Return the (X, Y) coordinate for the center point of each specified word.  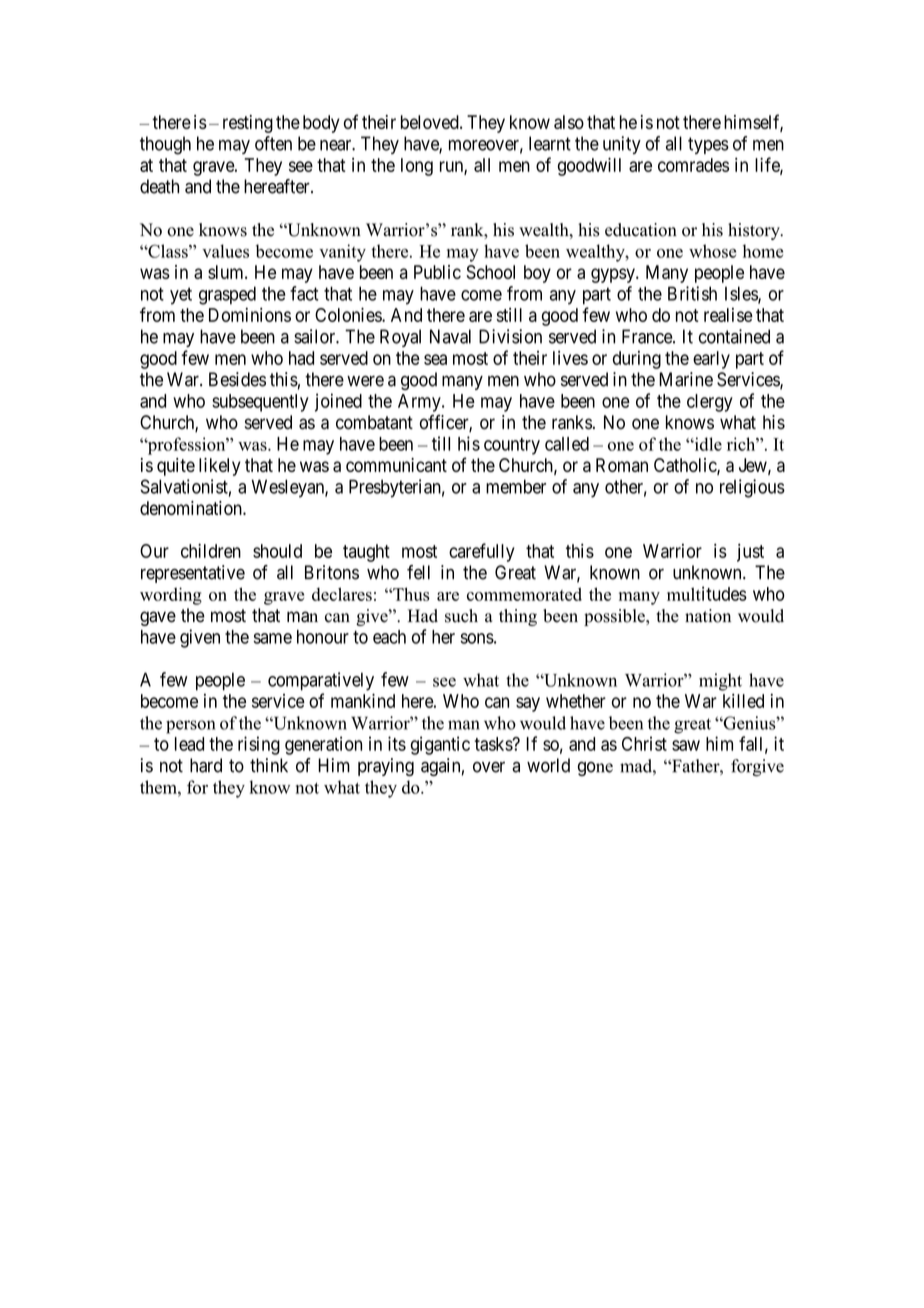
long (417, 167)
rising (259, 745)
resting (248, 124)
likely (220, 467)
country (512, 446)
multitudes (707, 593)
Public (437, 272)
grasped (227, 295)
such (461, 616)
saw (686, 745)
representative (193, 574)
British (692, 293)
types (708, 145)
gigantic (440, 745)
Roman (622, 465)
